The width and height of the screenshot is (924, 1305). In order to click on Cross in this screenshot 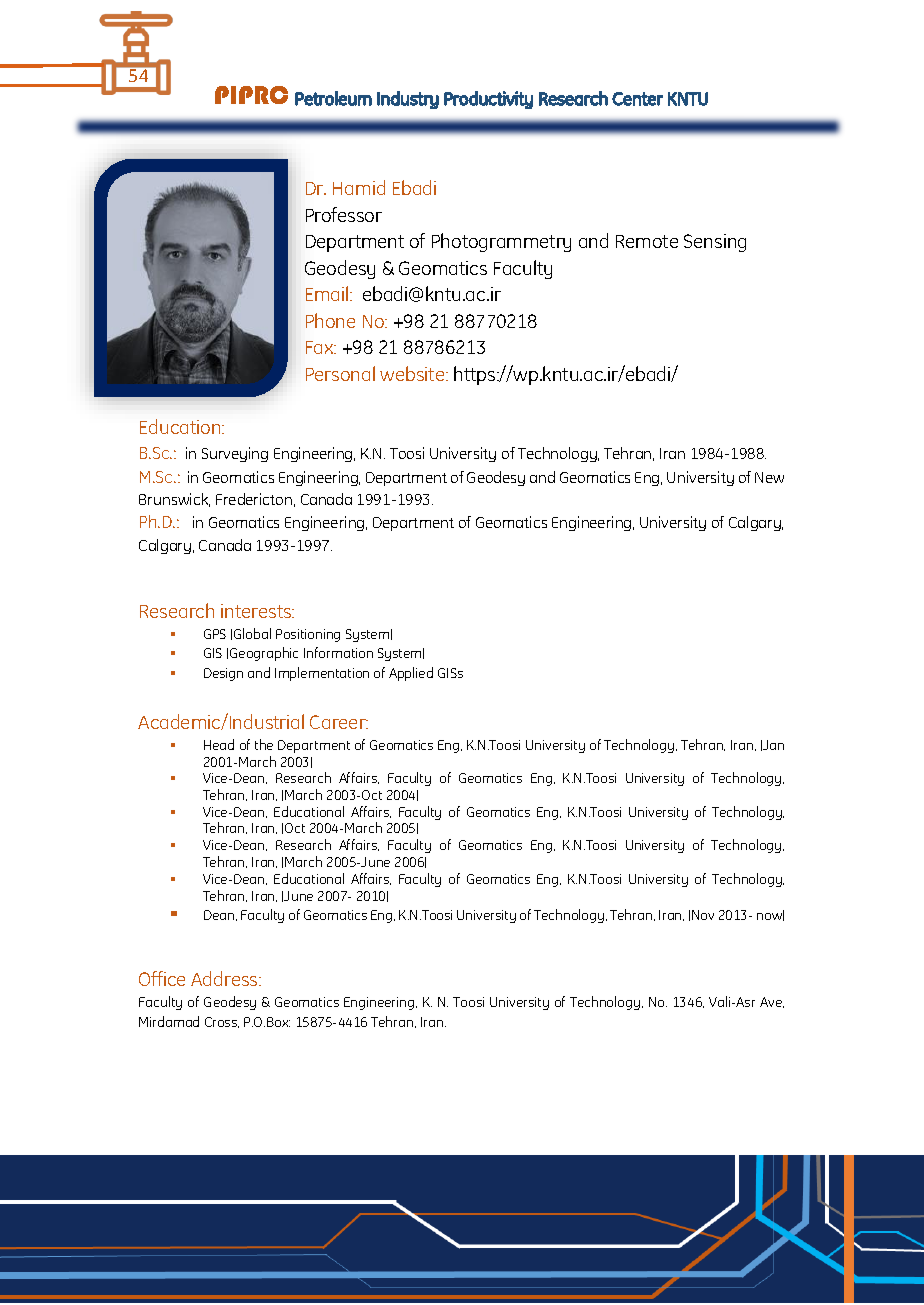, I will do `click(222, 1022)`.
